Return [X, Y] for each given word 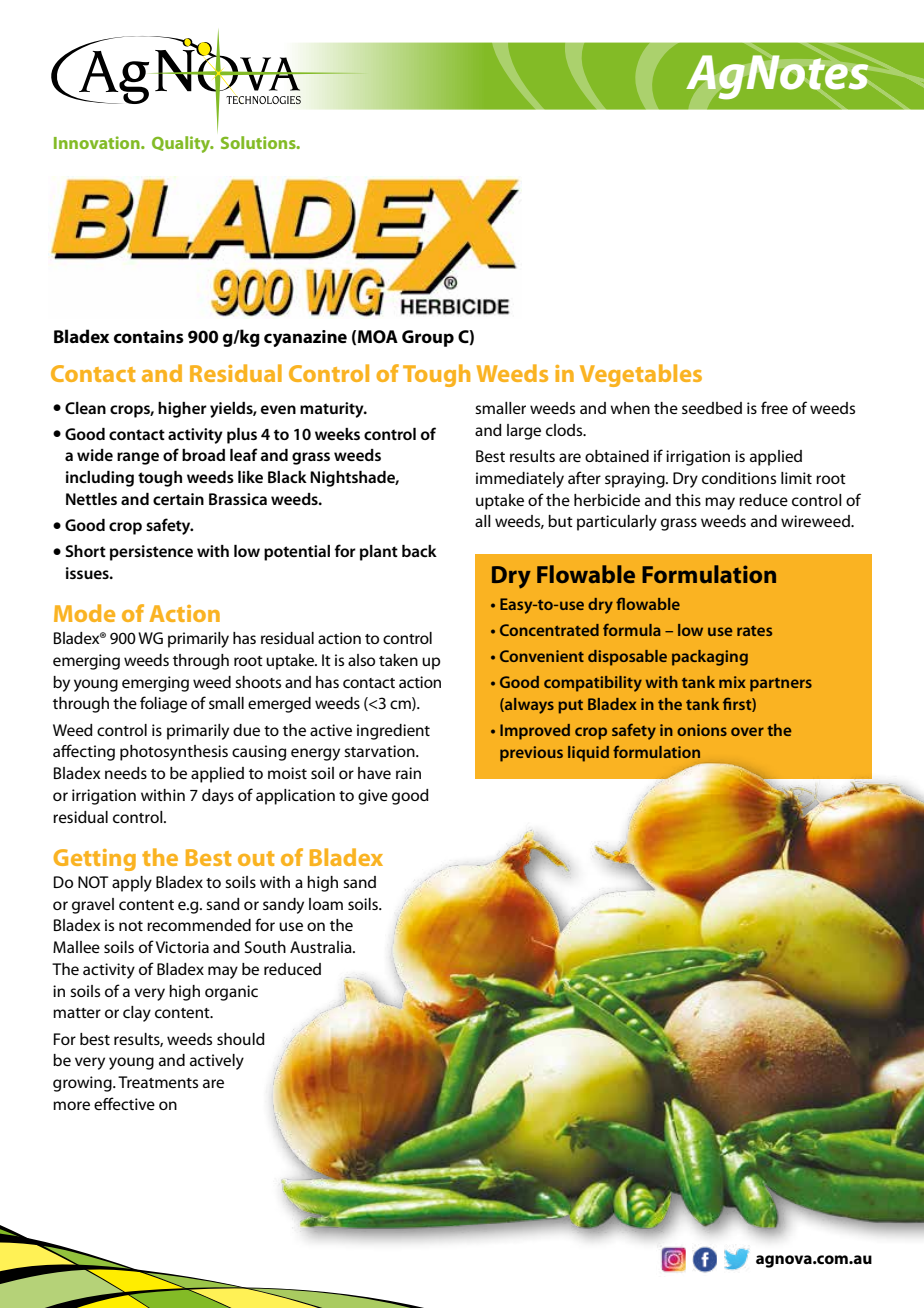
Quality [182, 144]
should [241, 1039]
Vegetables [641, 375]
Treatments [158, 1082]
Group [428, 338]
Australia [322, 947]
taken [398, 660]
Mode [84, 613]
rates [754, 631]
